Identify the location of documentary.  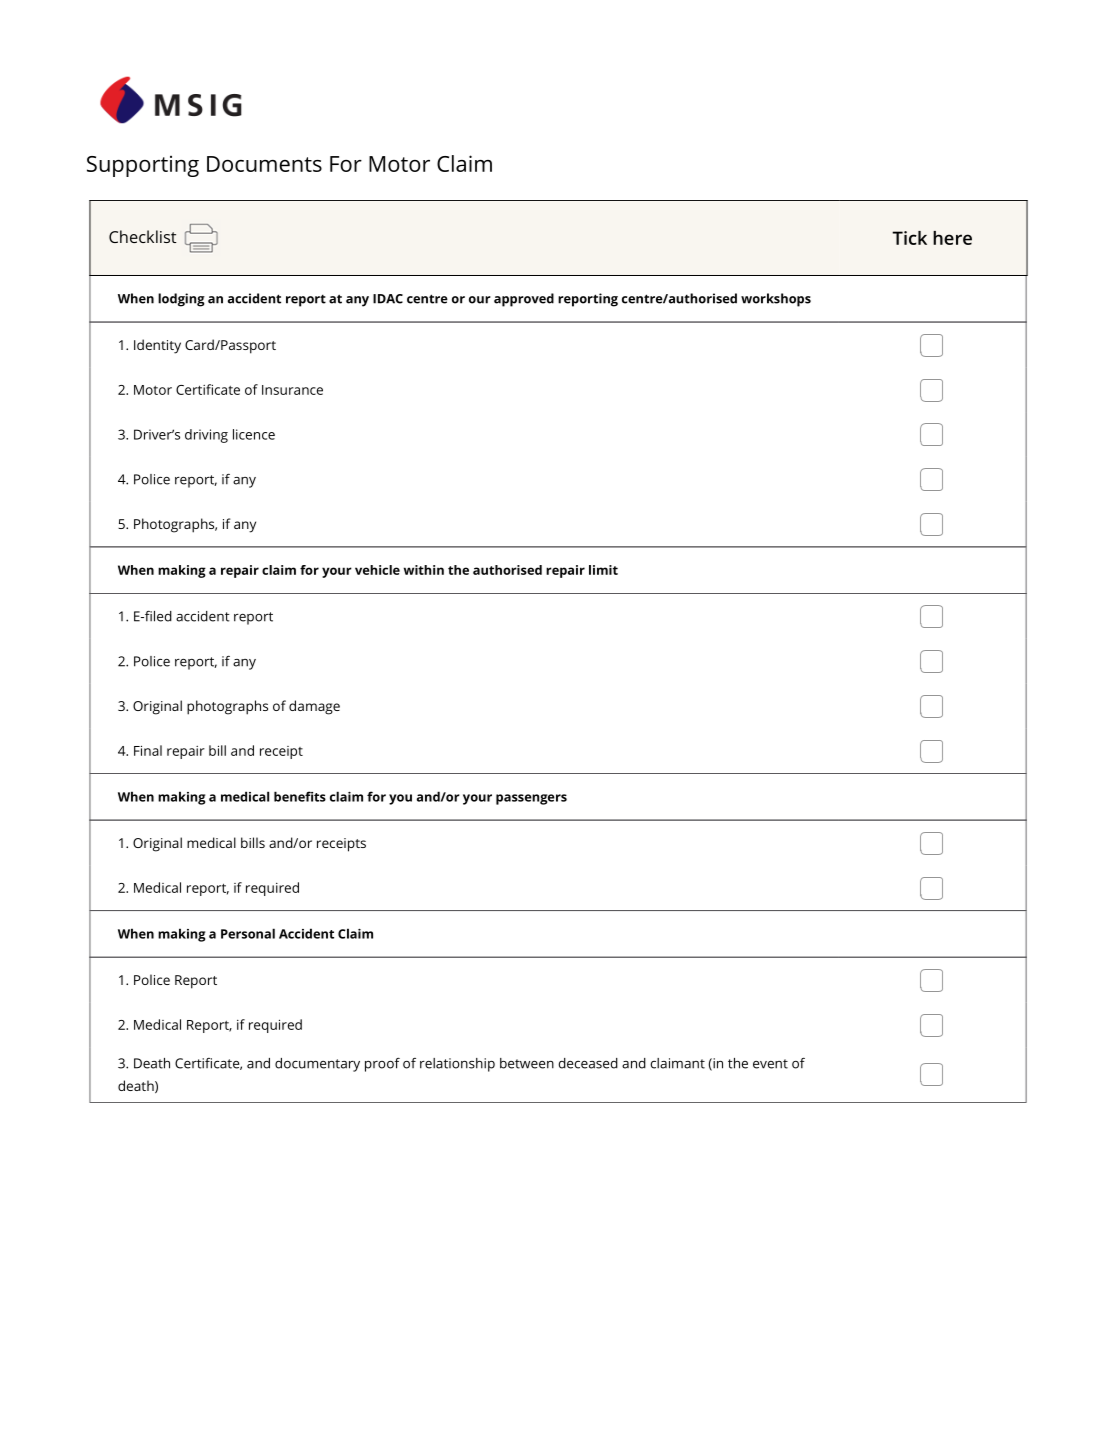
(317, 1065).
